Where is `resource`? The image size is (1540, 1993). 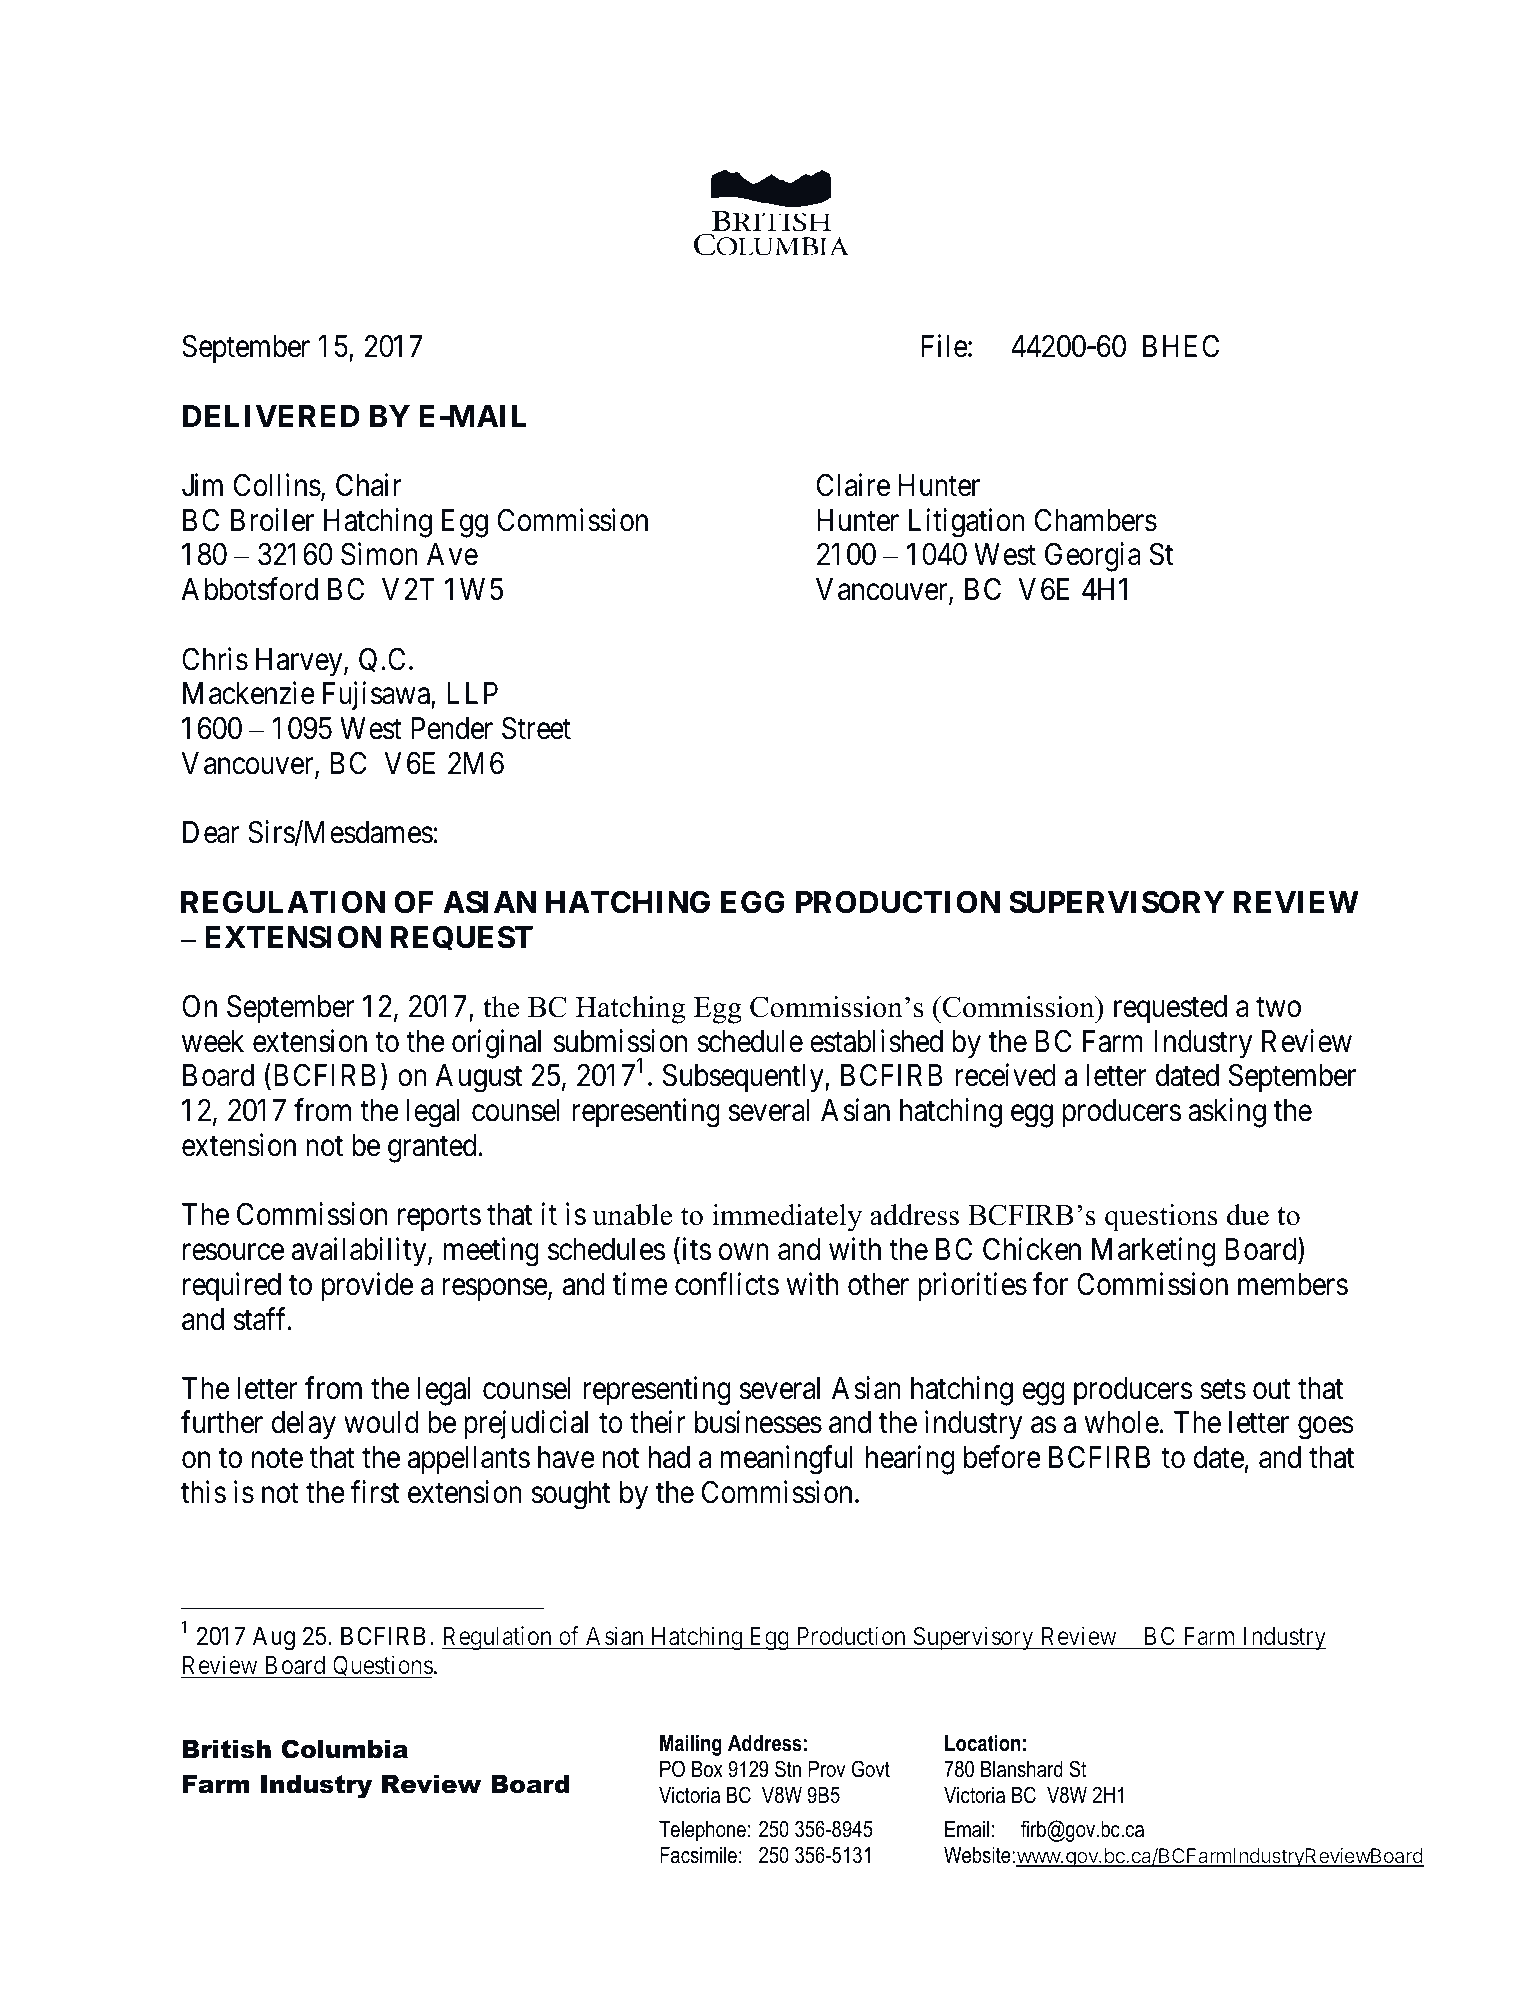 resource is located at coordinates (233, 1252).
